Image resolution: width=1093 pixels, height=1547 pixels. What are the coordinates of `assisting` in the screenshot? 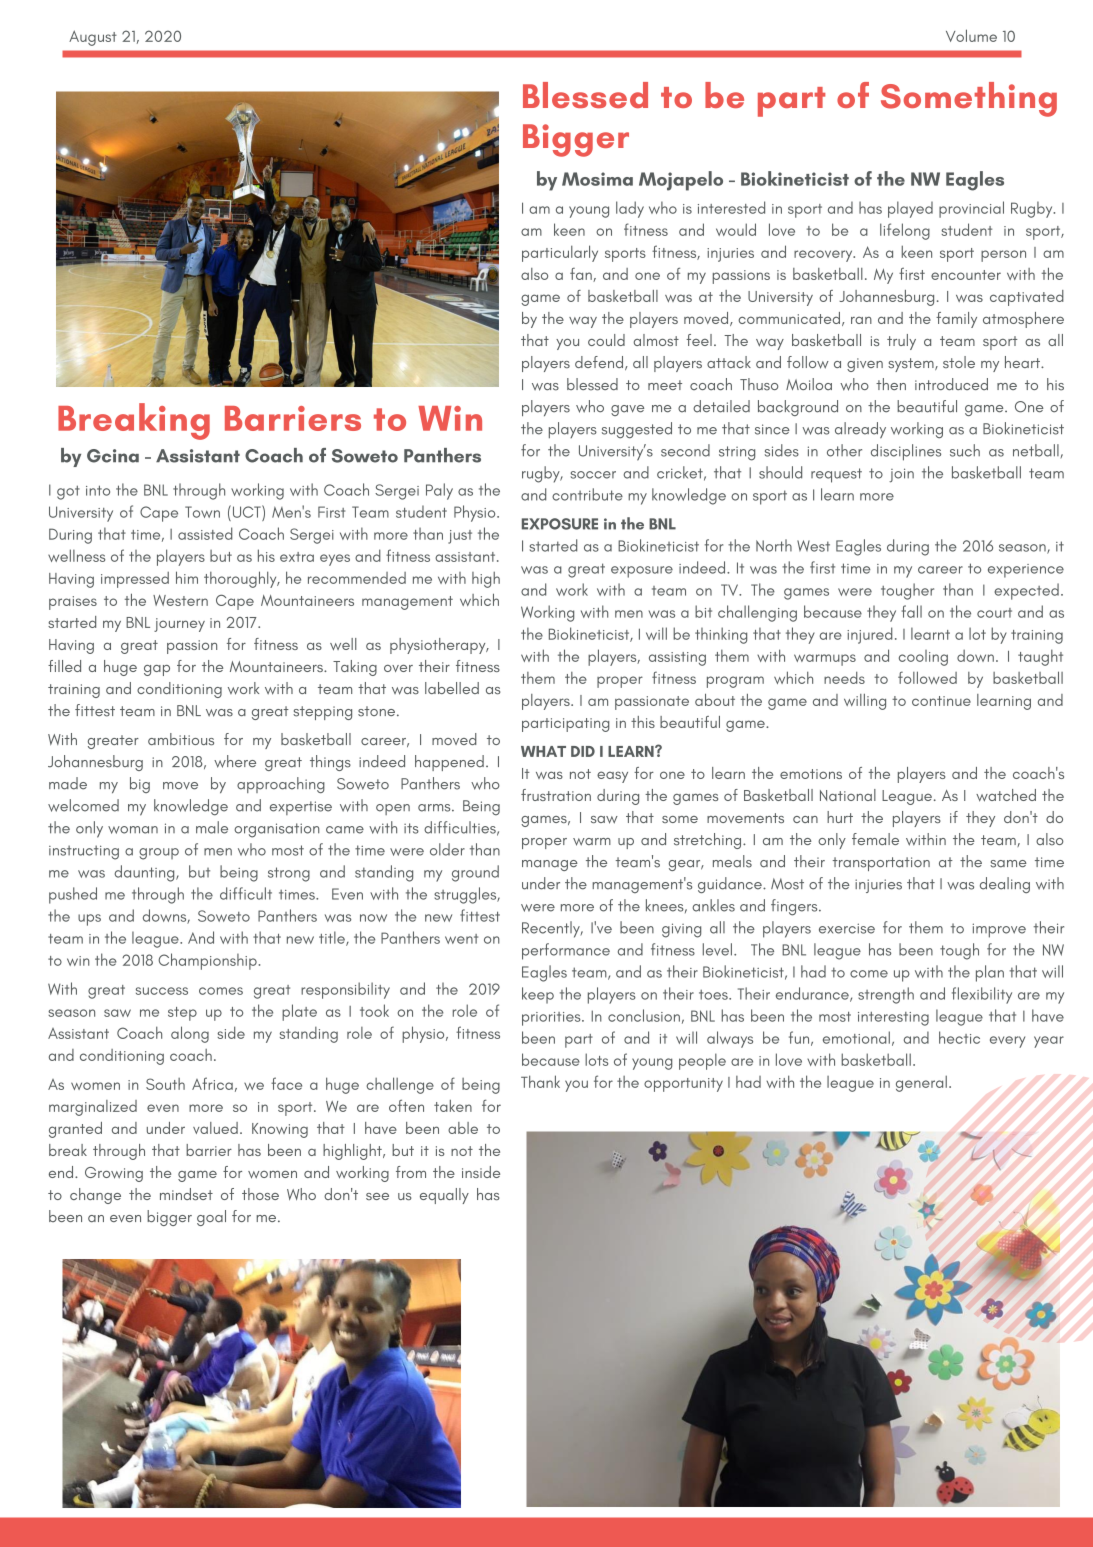 It's located at (677, 659).
